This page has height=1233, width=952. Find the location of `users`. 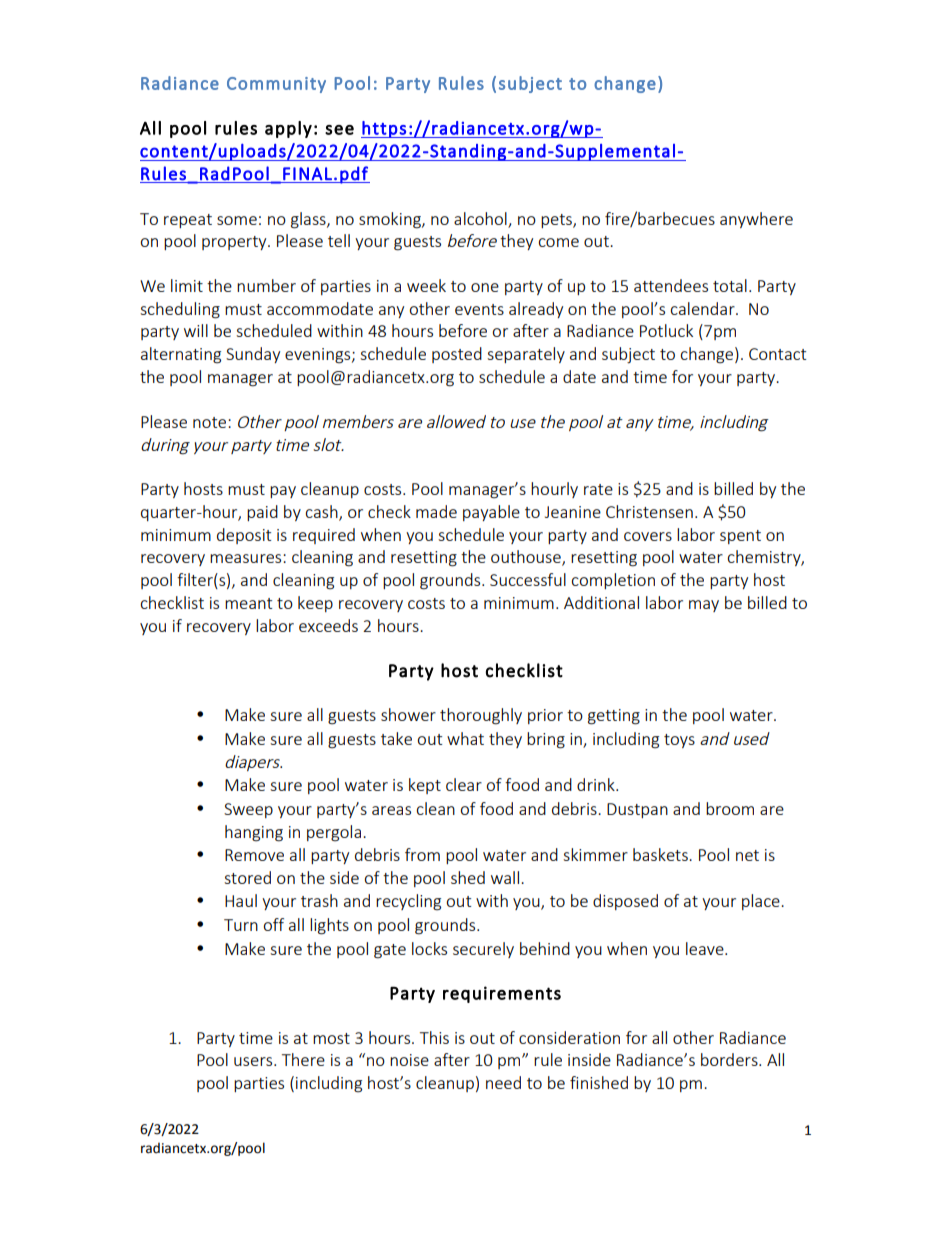

users is located at coordinates (254, 1061).
